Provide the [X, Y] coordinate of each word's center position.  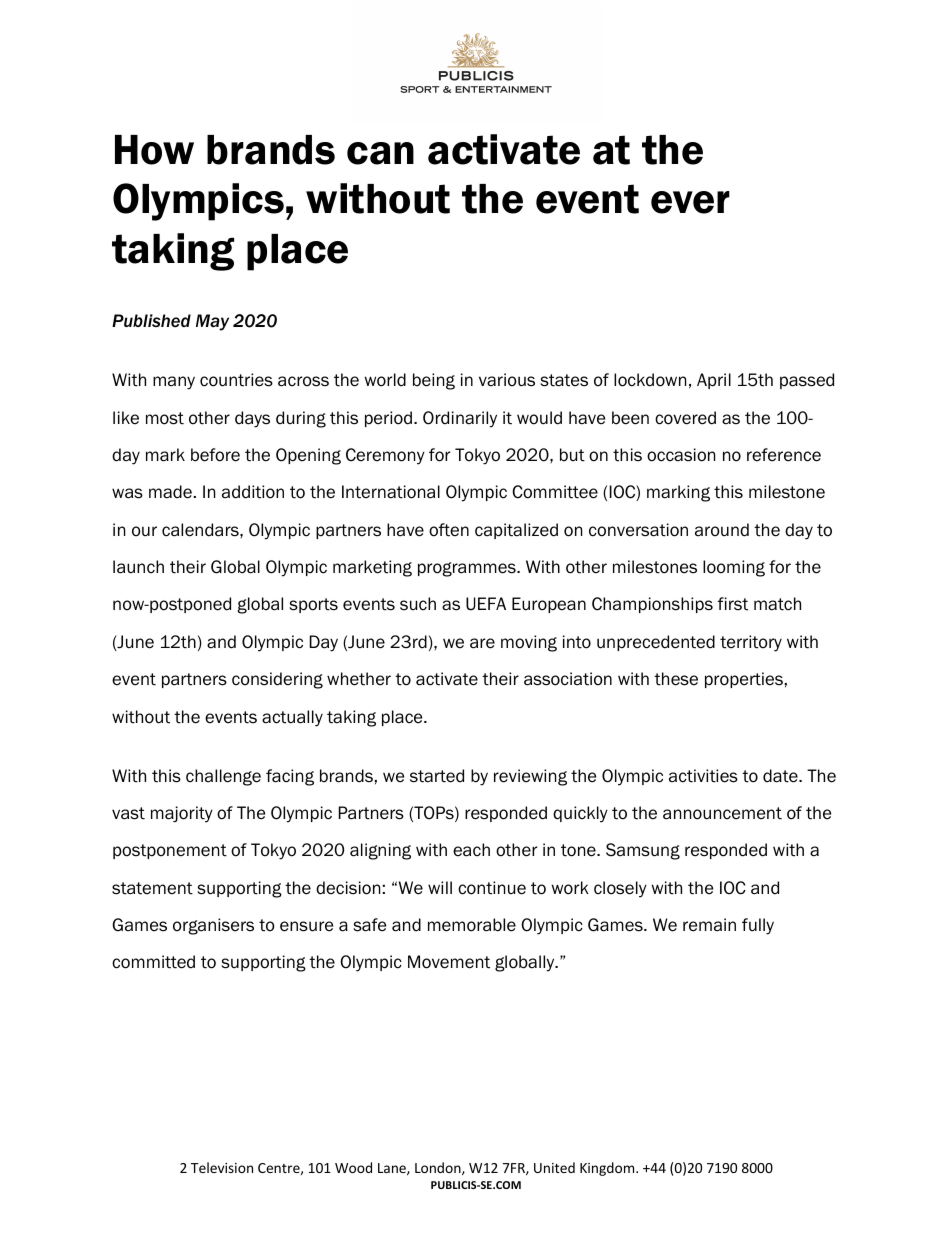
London [439, 1168]
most [165, 418]
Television [222, 1167]
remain [709, 925]
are [482, 643]
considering [277, 680]
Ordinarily [460, 419]
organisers [213, 926]
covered [685, 418]
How [154, 150]
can [380, 153]
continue [492, 888]
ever [690, 202]
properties [744, 680]
